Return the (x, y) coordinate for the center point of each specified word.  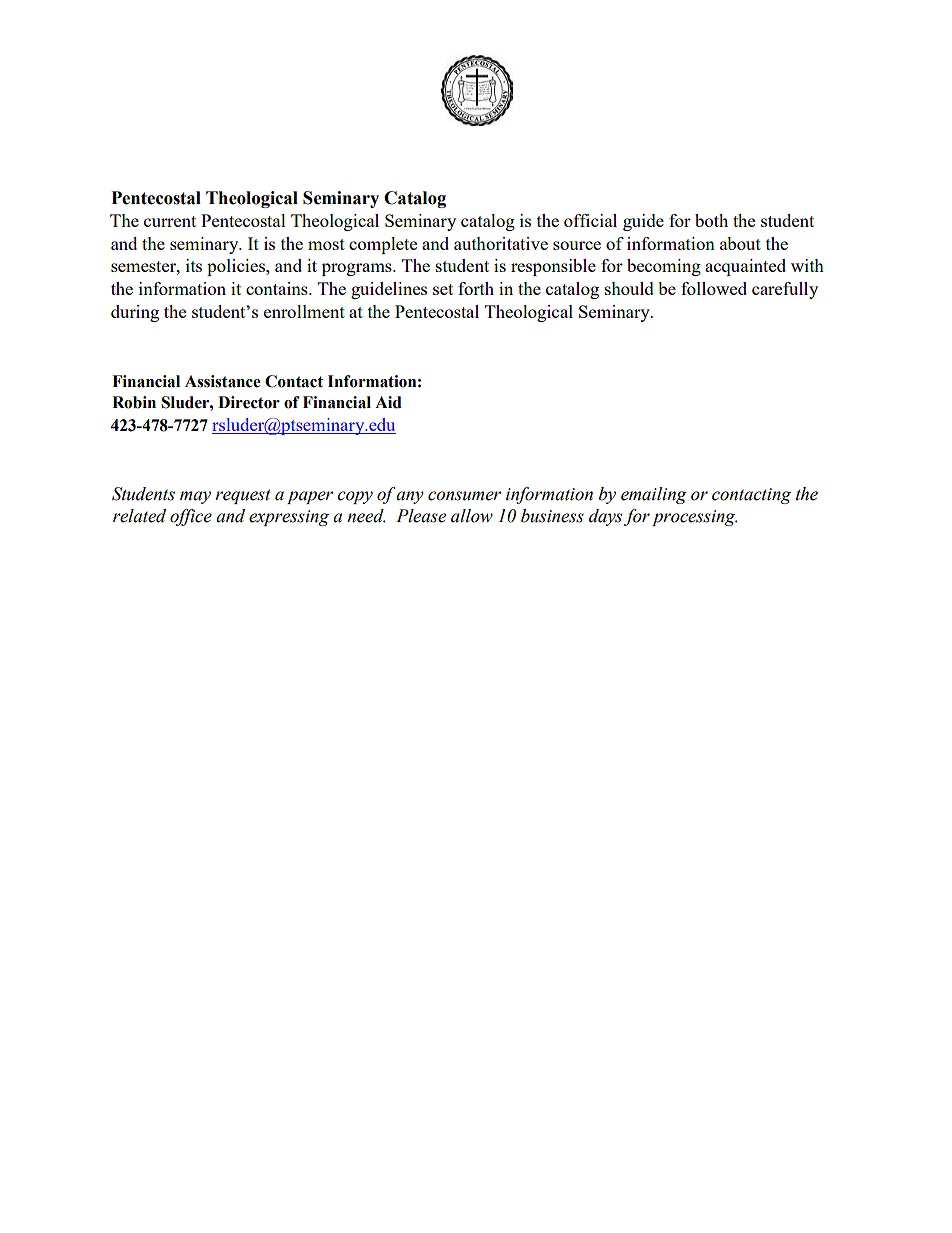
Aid (388, 402)
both (711, 220)
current (170, 221)
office (191, 517)
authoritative (501, 243)
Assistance (223, 381)
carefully (785, 290)
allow (472, 516)
